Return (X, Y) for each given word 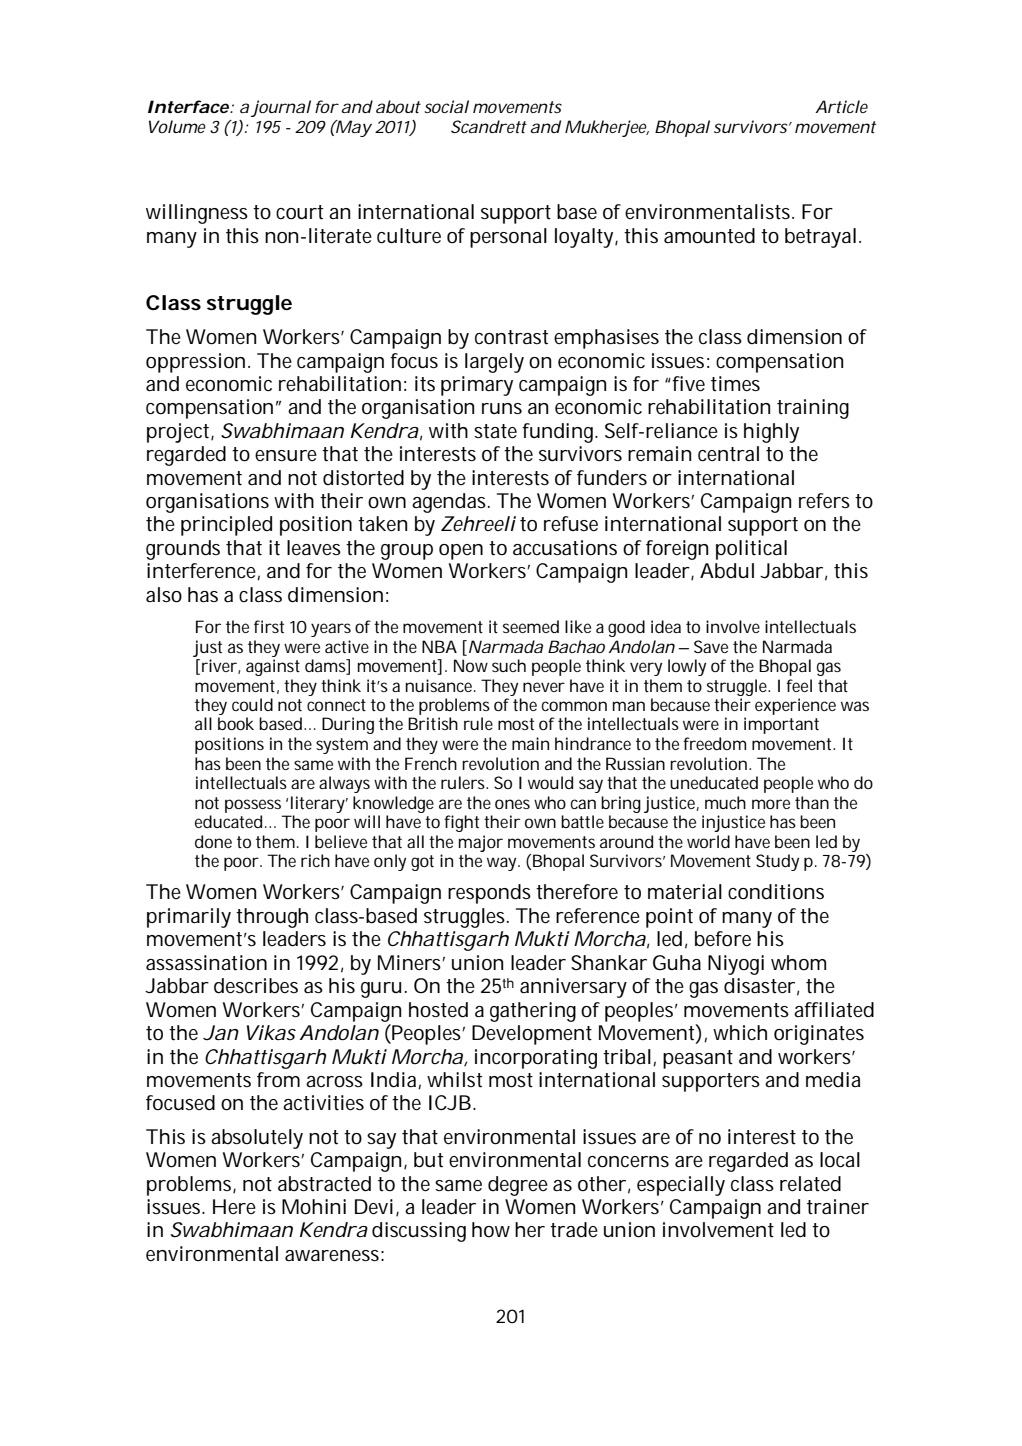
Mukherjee (607, 128)
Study (777, 862)
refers (824, 500)
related (810, 1184)
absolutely (257, 1139)
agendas (451, 503)
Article (841, 106)
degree (518, 1186)
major (481, 843)
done (213, 841)
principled (226, 526)
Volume (177, 126)
